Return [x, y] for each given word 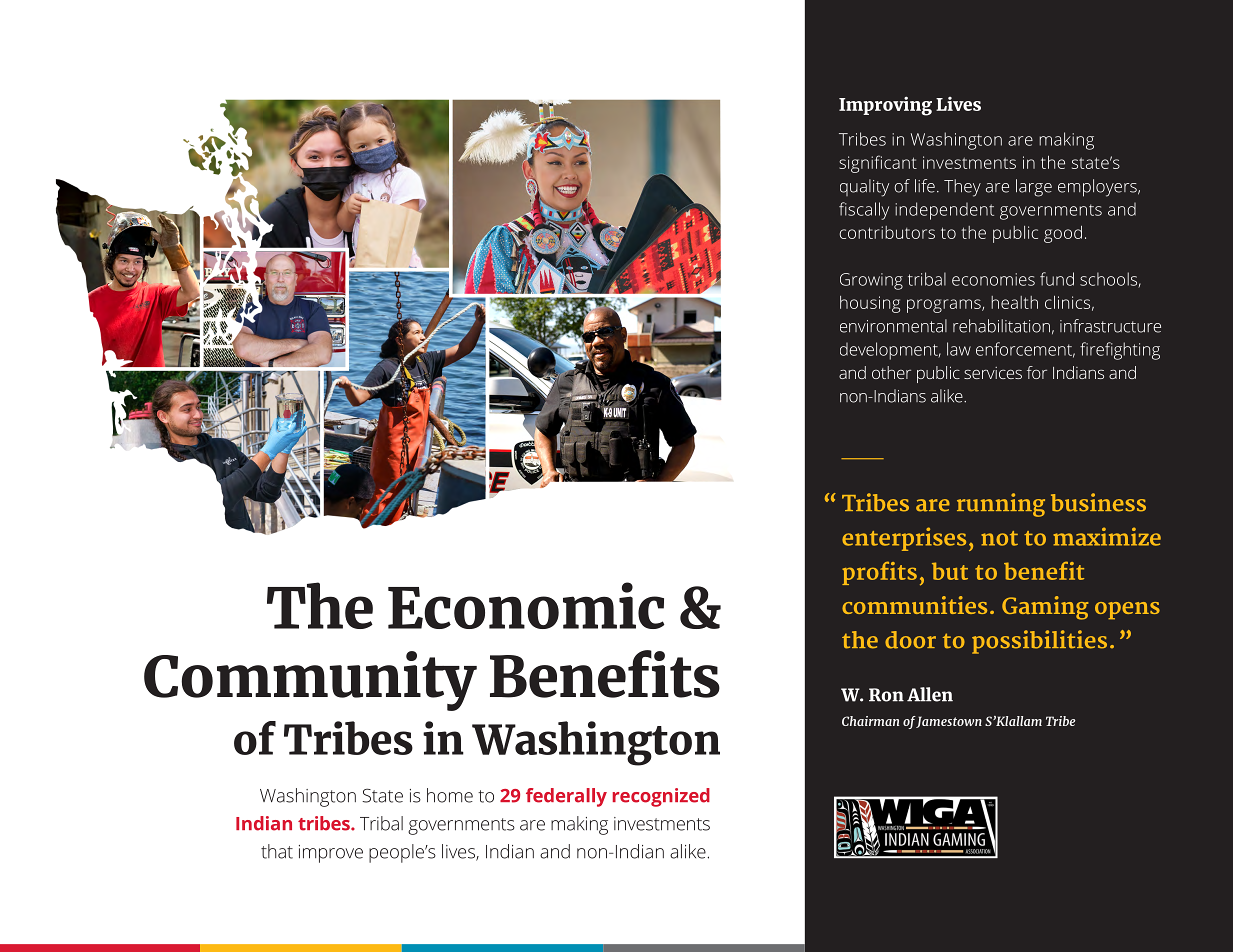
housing [870, 304]
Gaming [1045, 608]
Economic [526, 605]
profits [879, 573]
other [891, 372]
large [1034, 188]
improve [331, 854]
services [993, 373]
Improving [885, 106]
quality [864, 188]
